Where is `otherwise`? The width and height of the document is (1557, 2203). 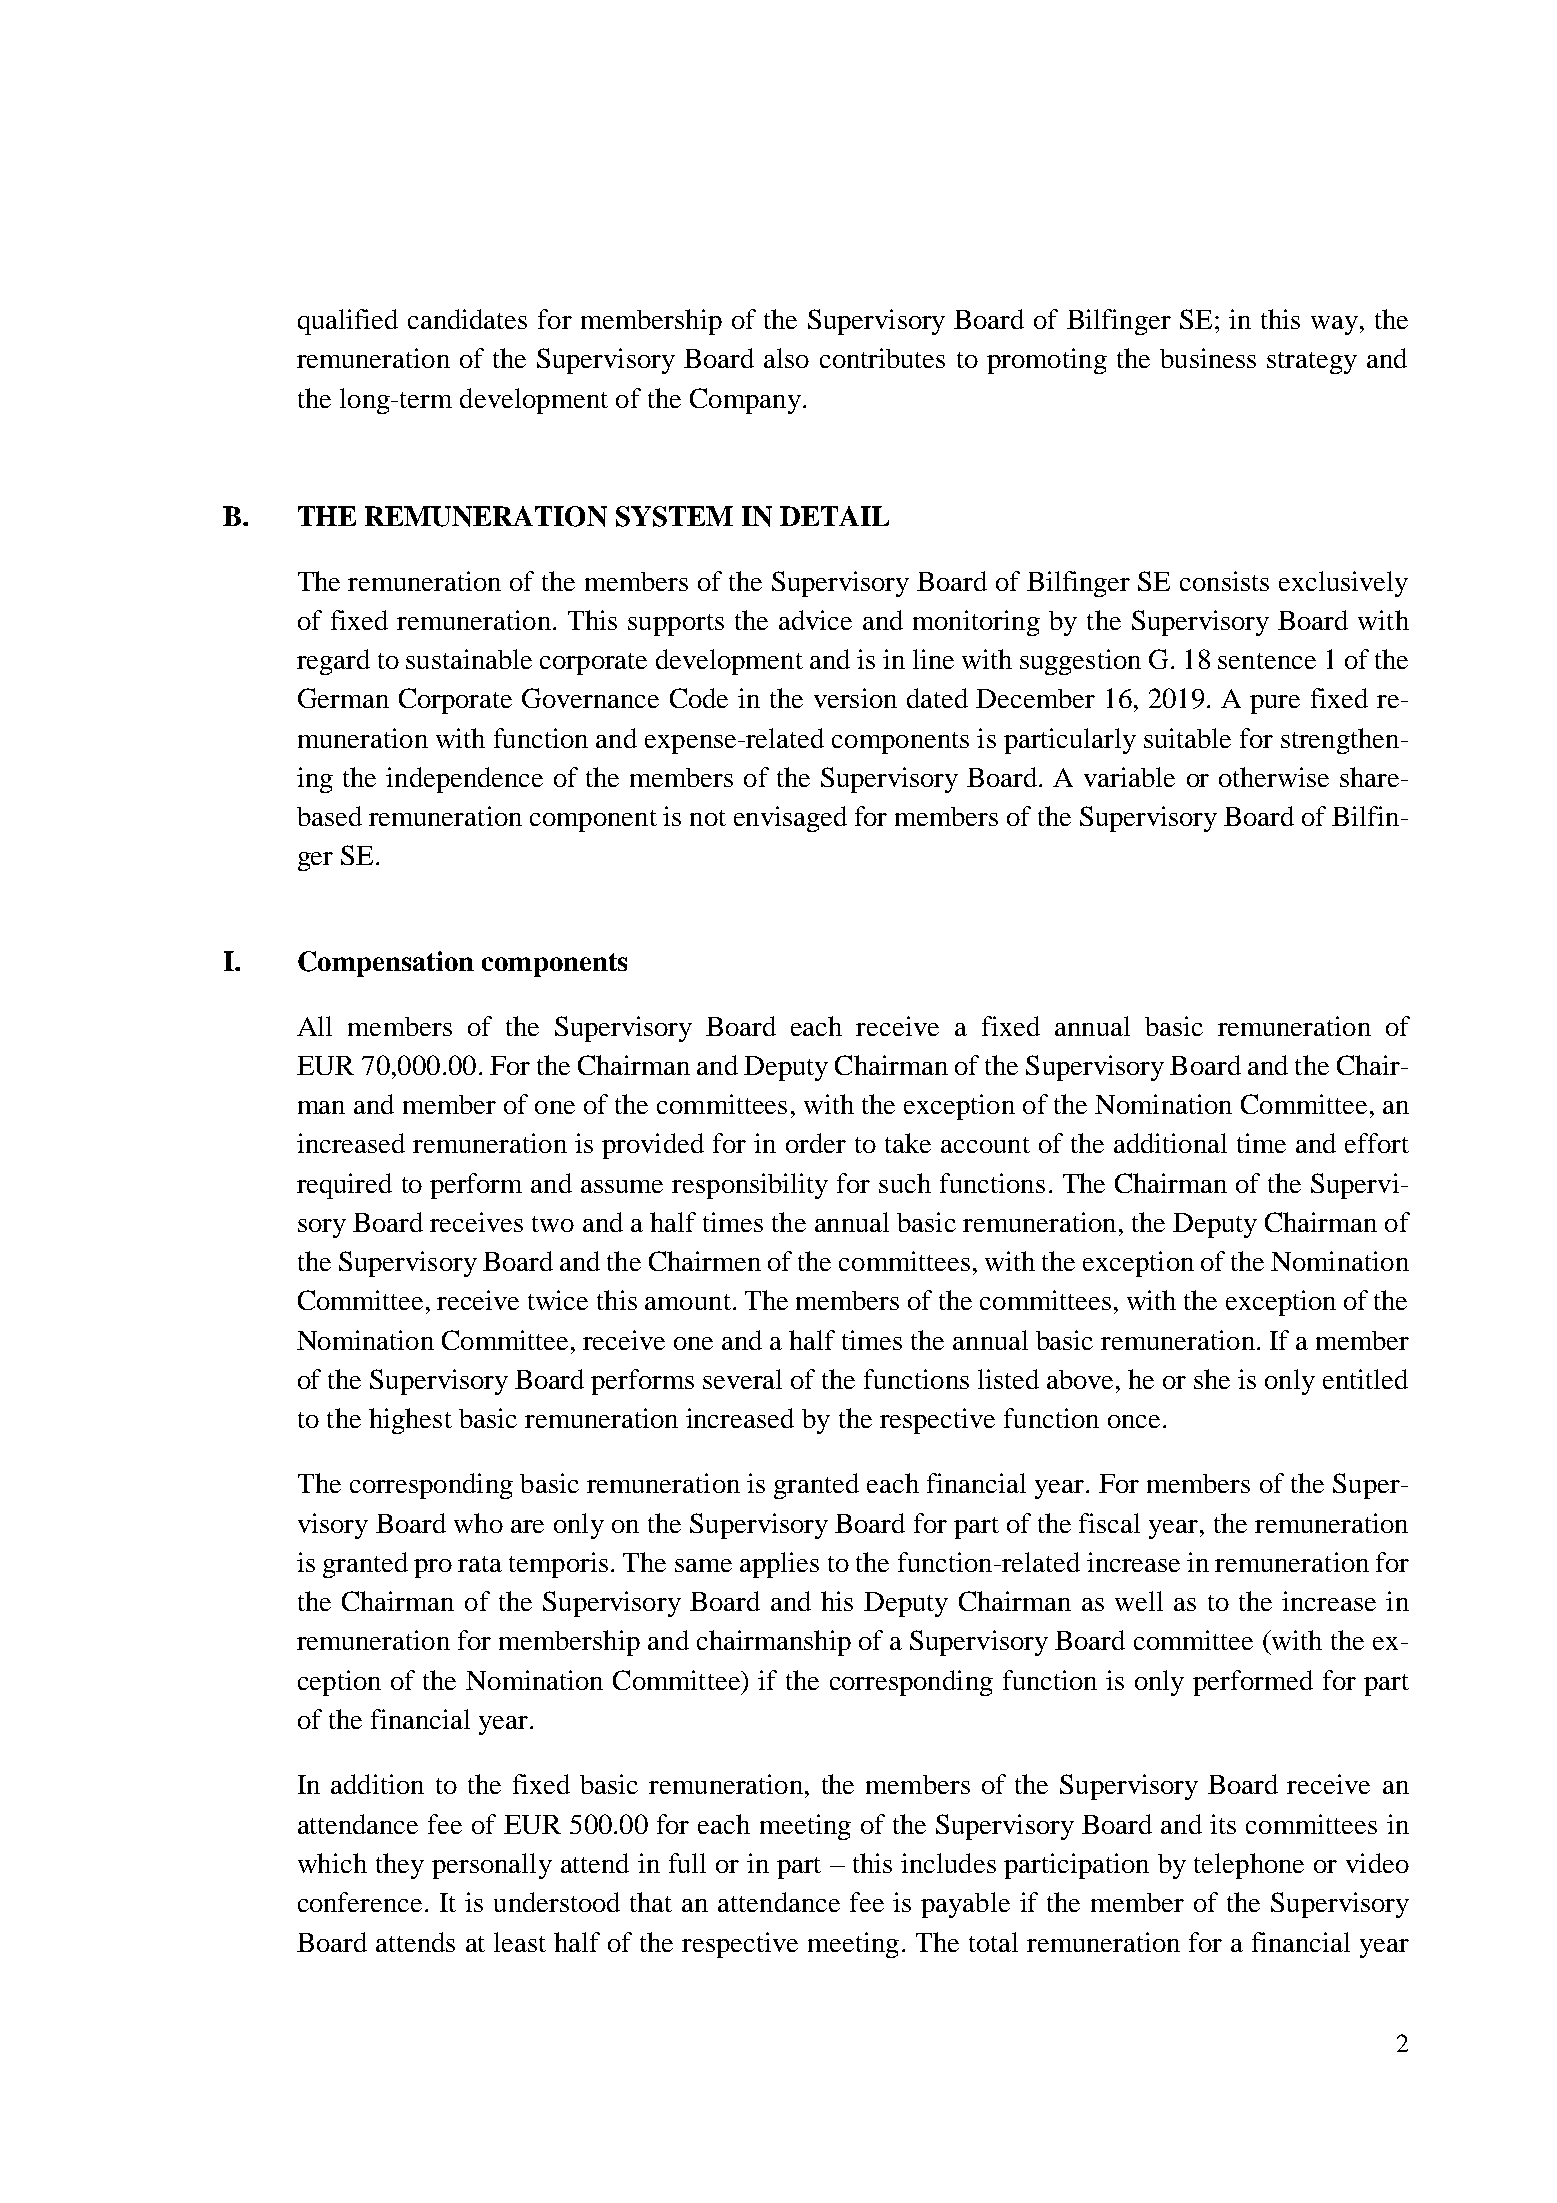 otherwise is located at coordinates (1274, 777).
